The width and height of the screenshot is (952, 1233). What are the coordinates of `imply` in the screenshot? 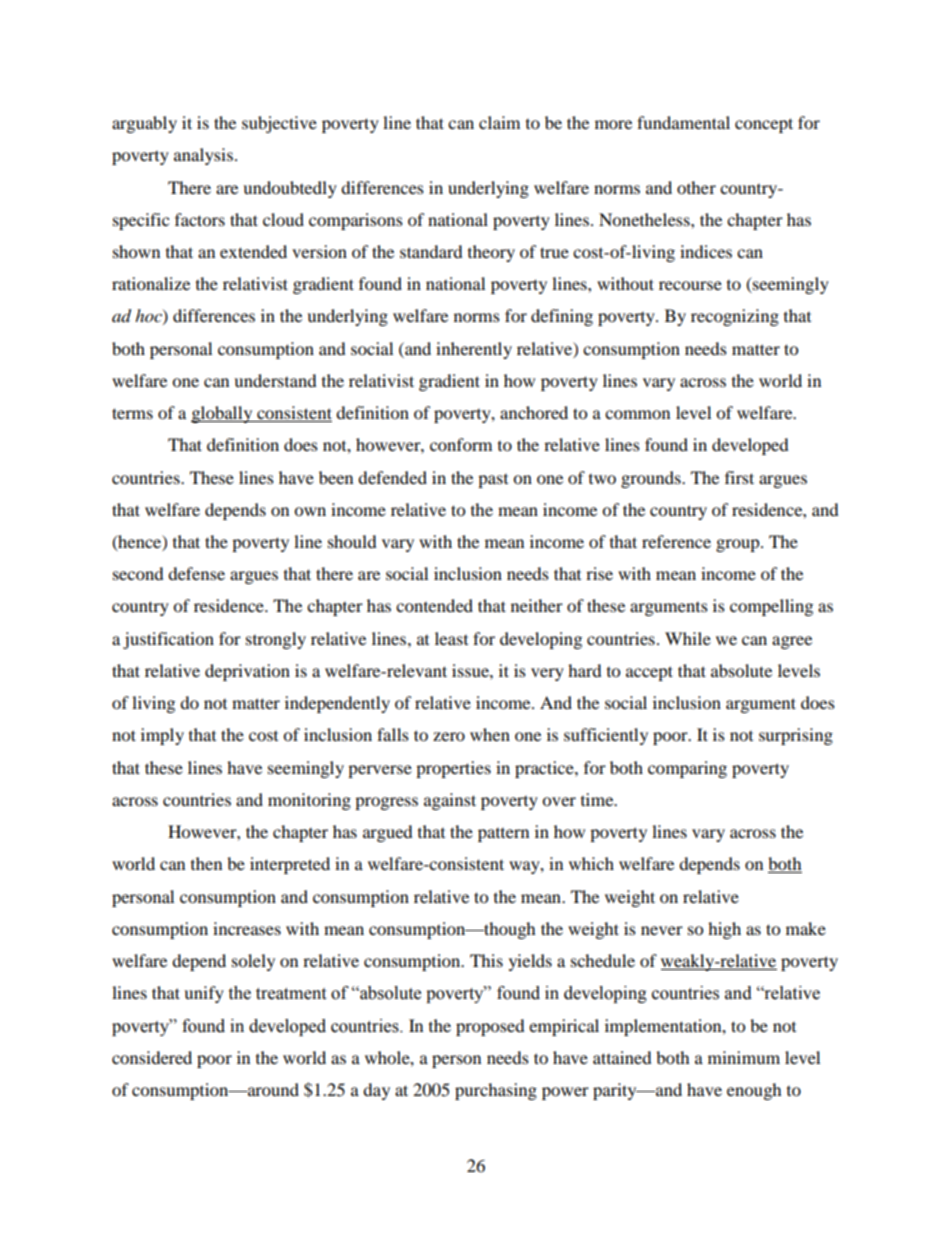 It's located at (162, 736).
